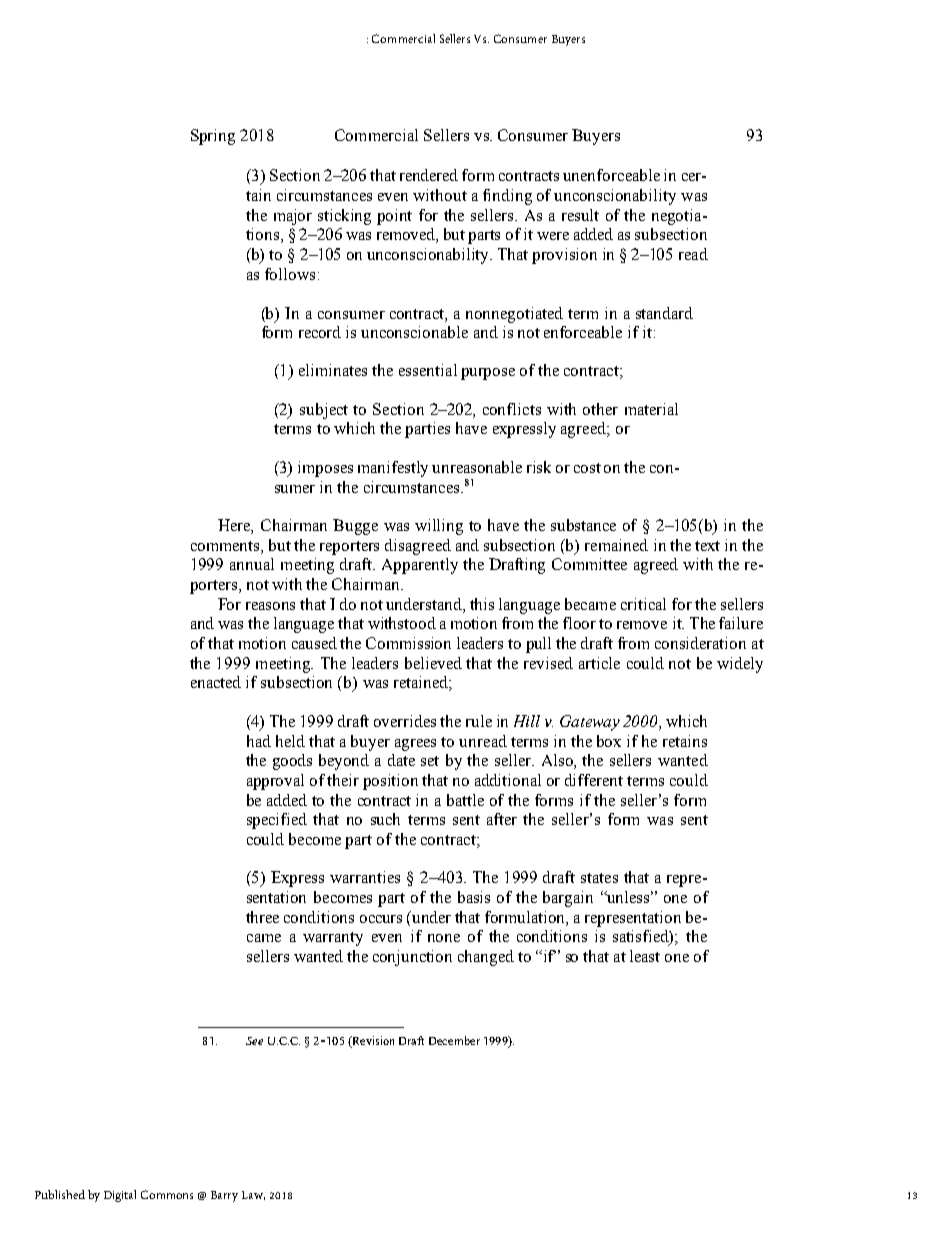  Describe the element at coordinates (429, 175) in the screenshot. I see `rendered` at that location.
